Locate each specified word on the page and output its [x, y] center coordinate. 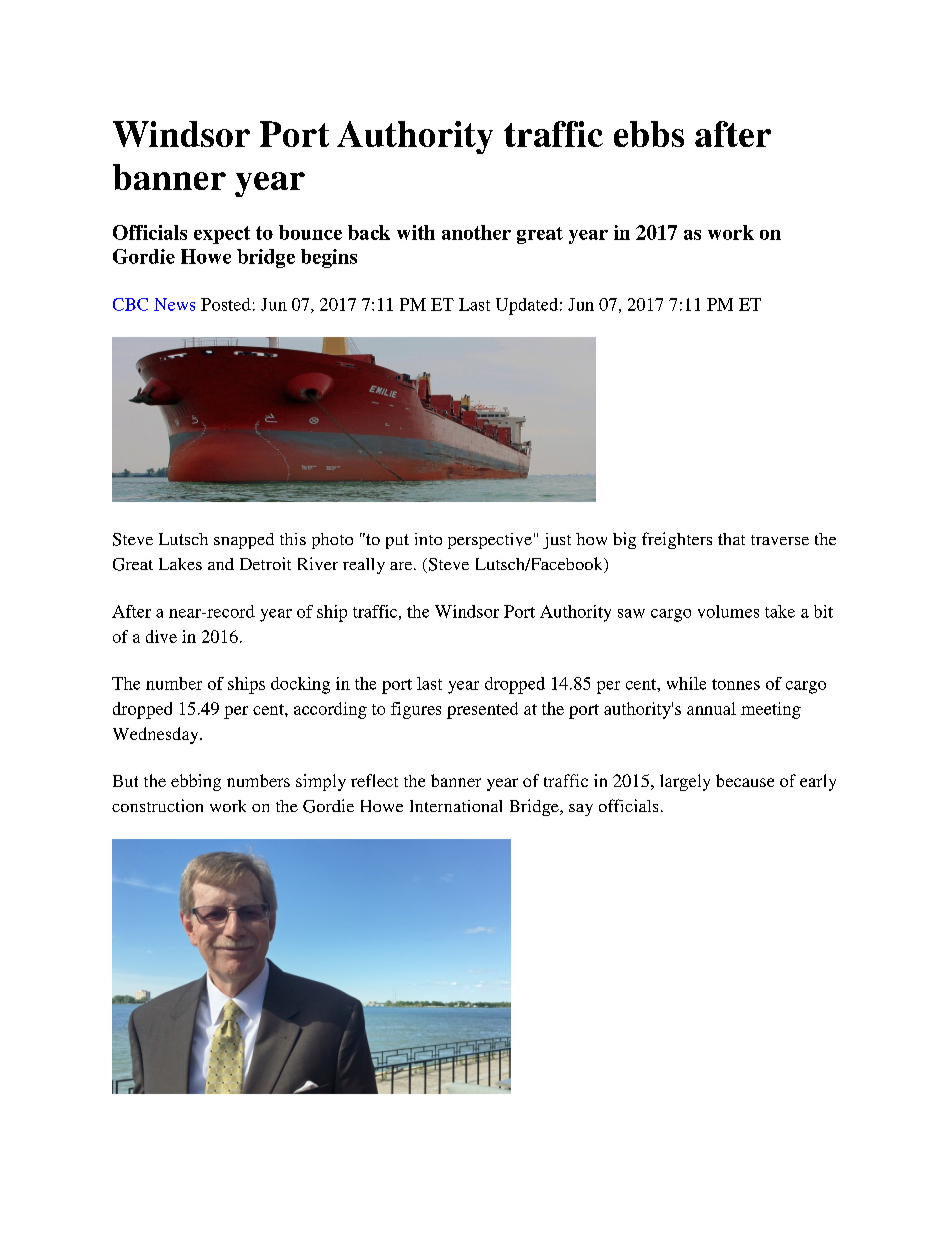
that [731, 539]
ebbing [196, 782]
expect [222, 235]
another [476, 232]
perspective [490, 541]
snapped [244, 541]
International [456, 806]
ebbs [649, 134]
